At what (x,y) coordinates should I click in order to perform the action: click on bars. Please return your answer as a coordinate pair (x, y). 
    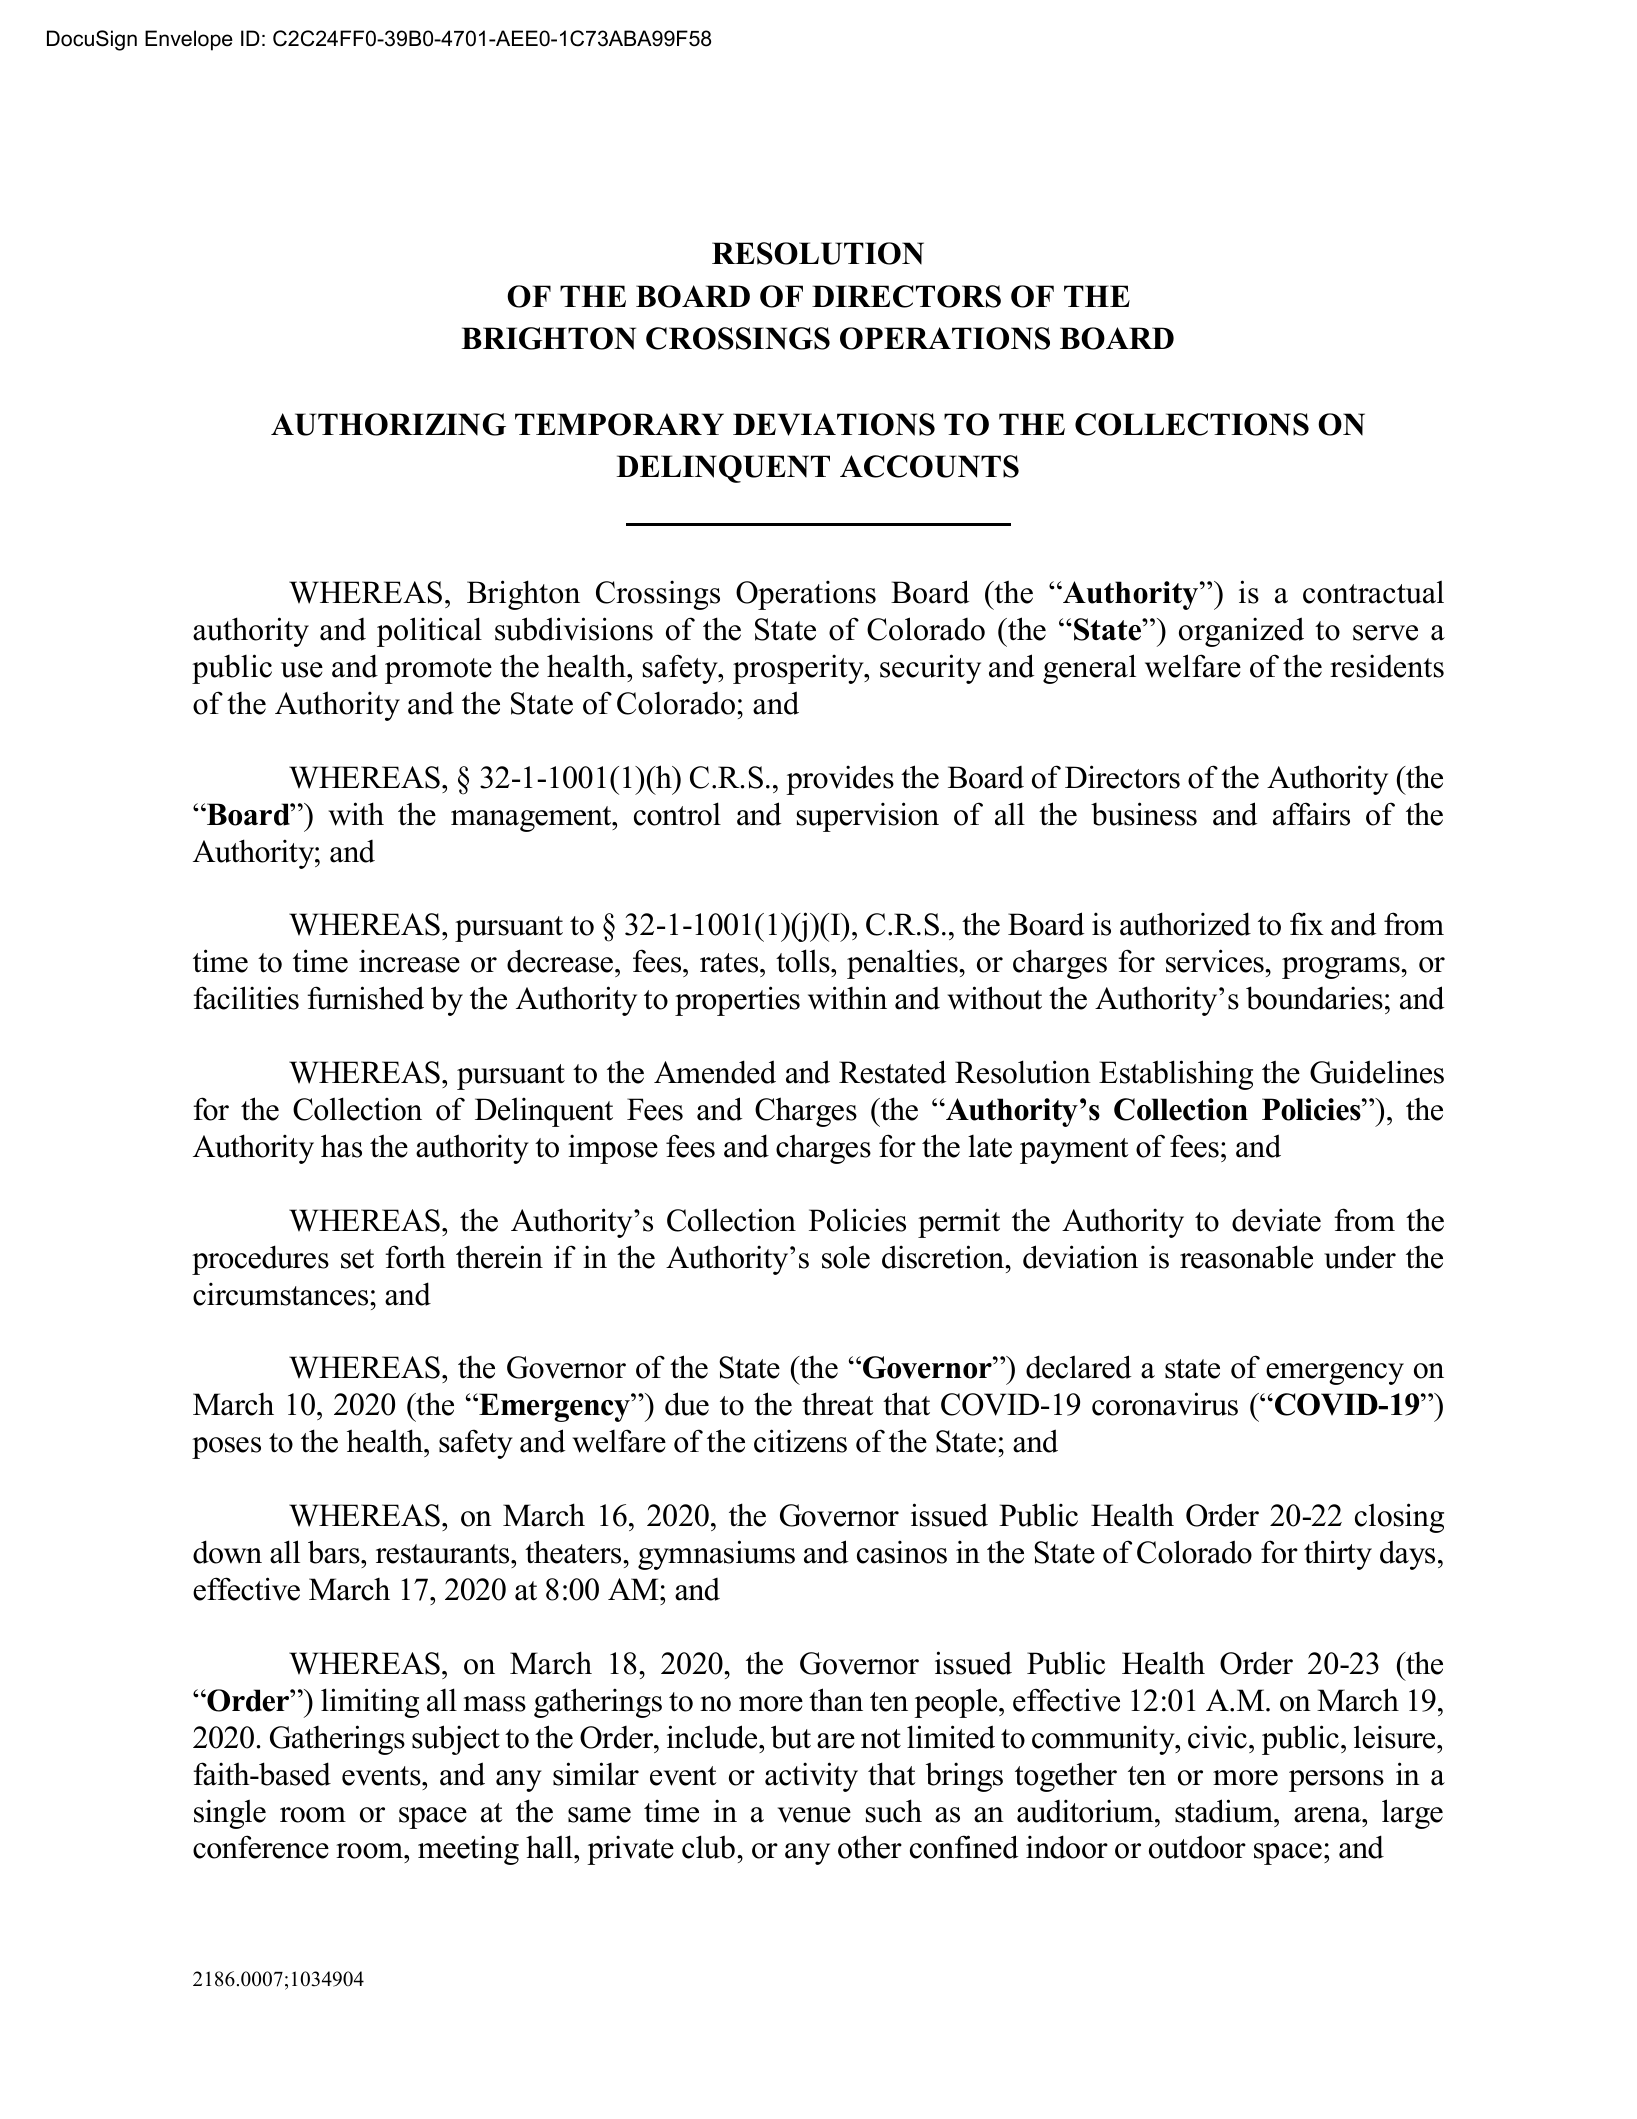
    Looking at the image, I should click on (335, 1552).
